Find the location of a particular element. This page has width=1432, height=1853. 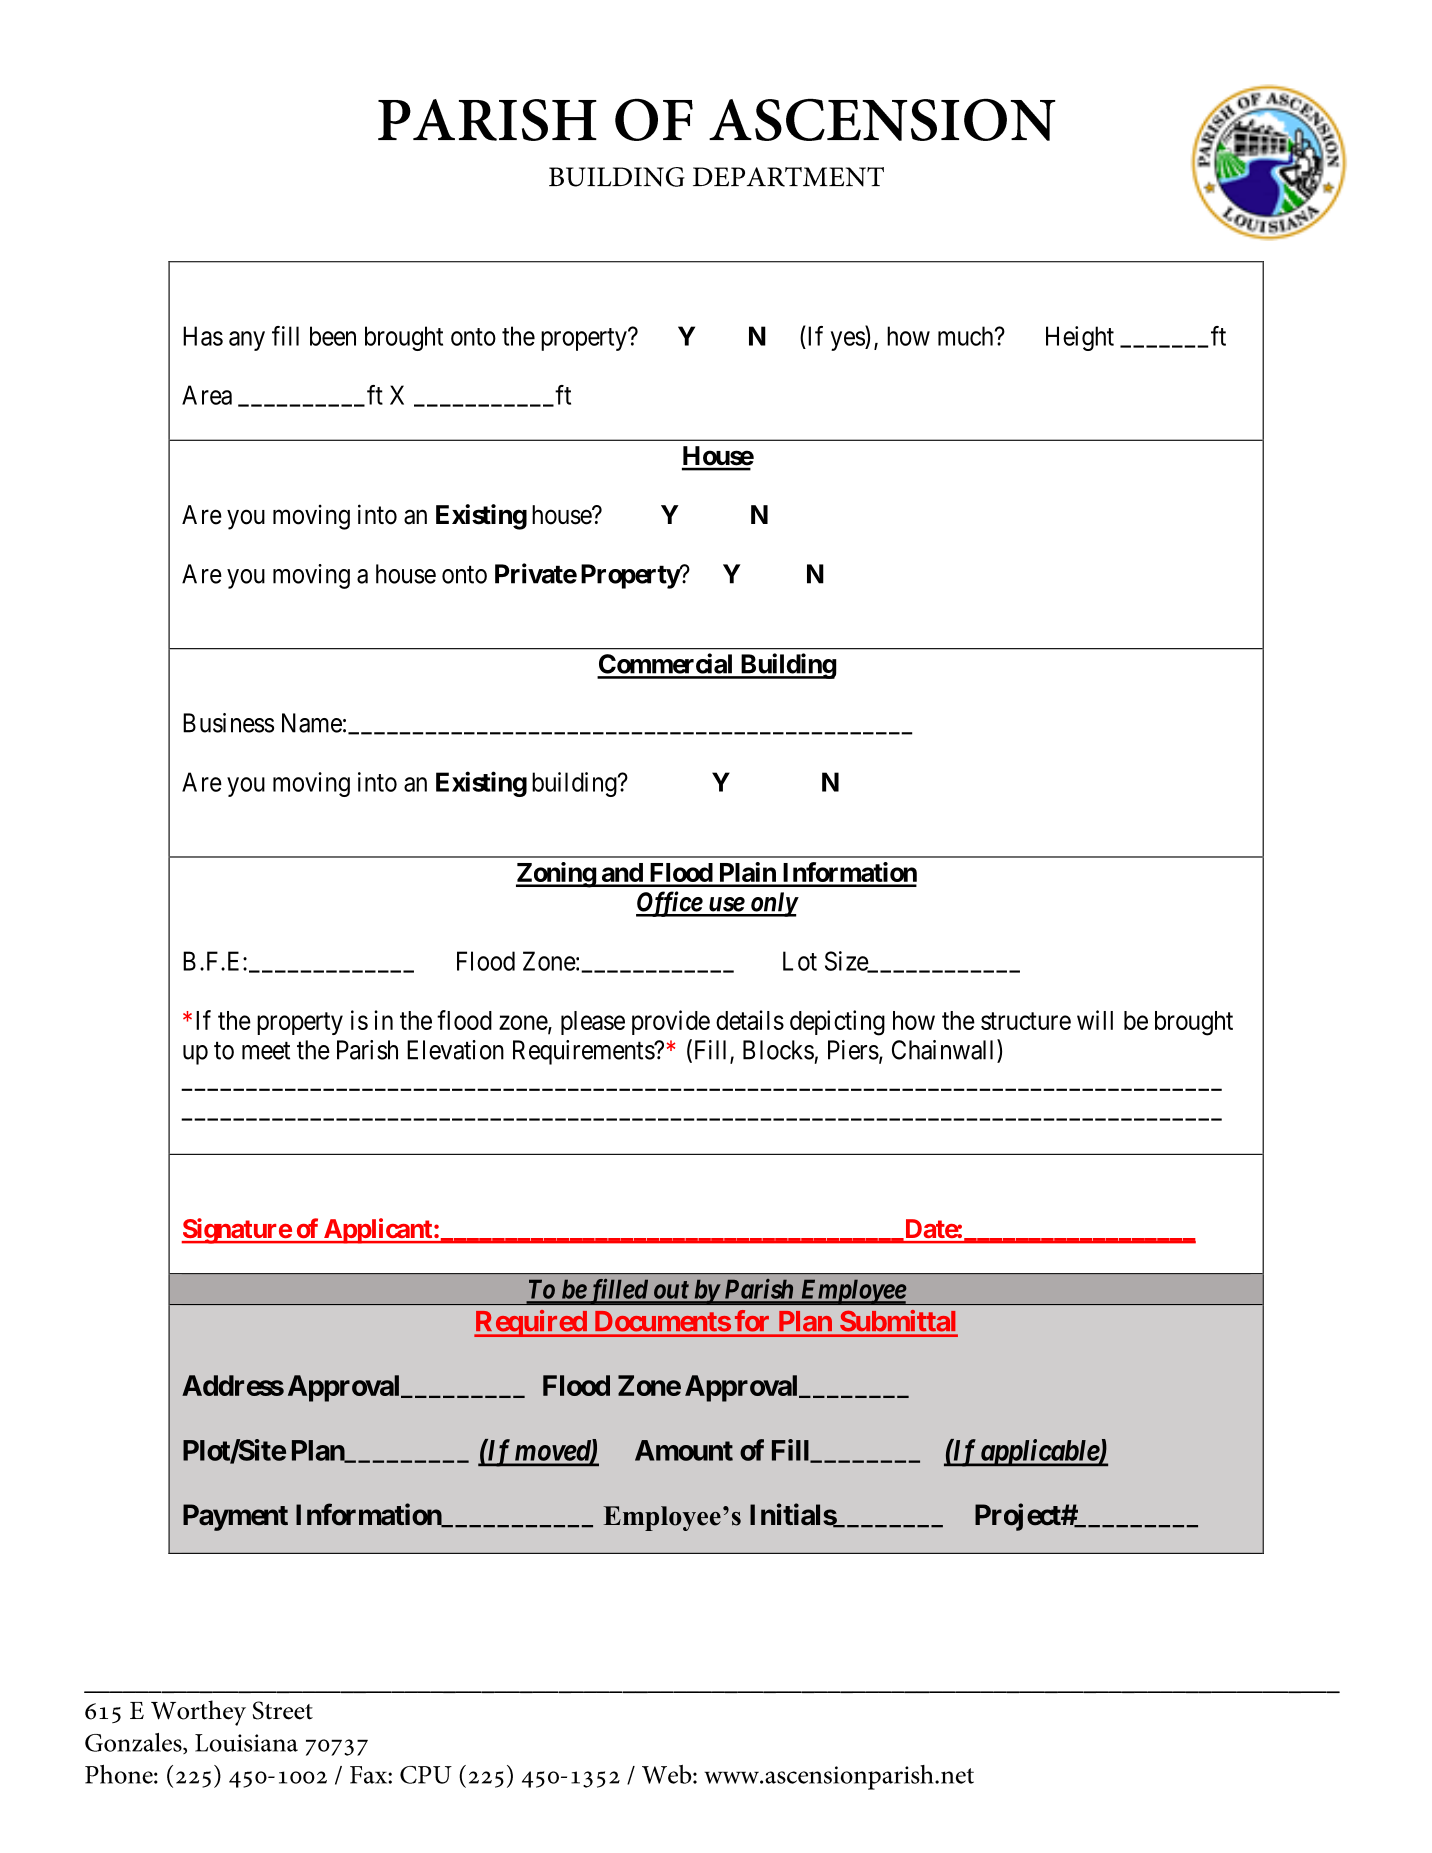

Business is located at coordinates (228, 723).
